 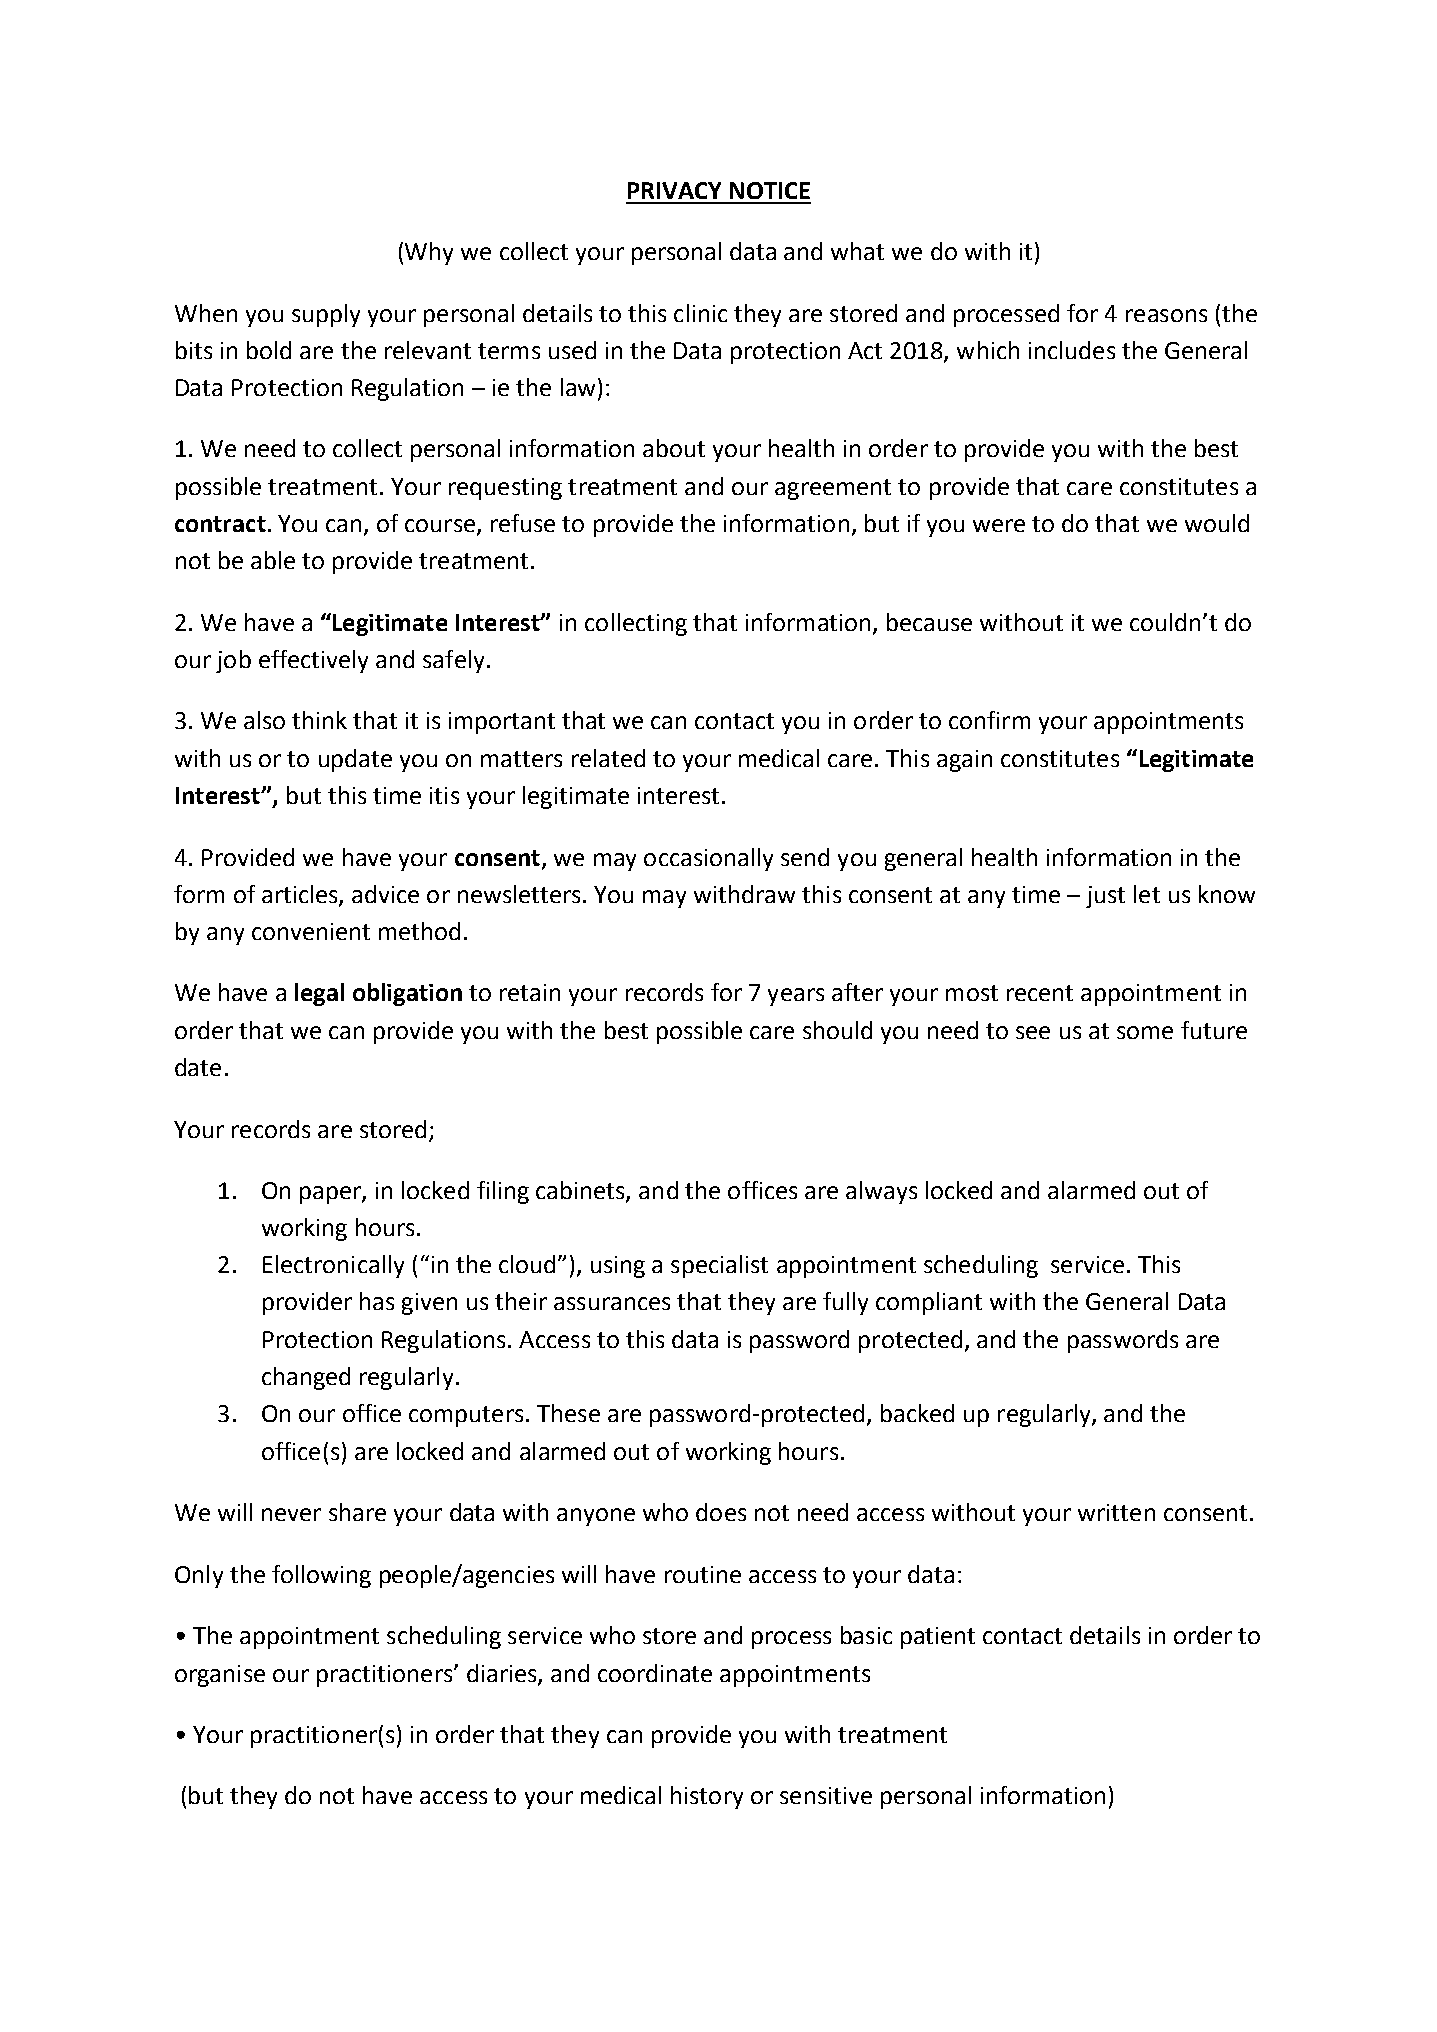 I want to click on clinic, so click(x=700, y=313).
